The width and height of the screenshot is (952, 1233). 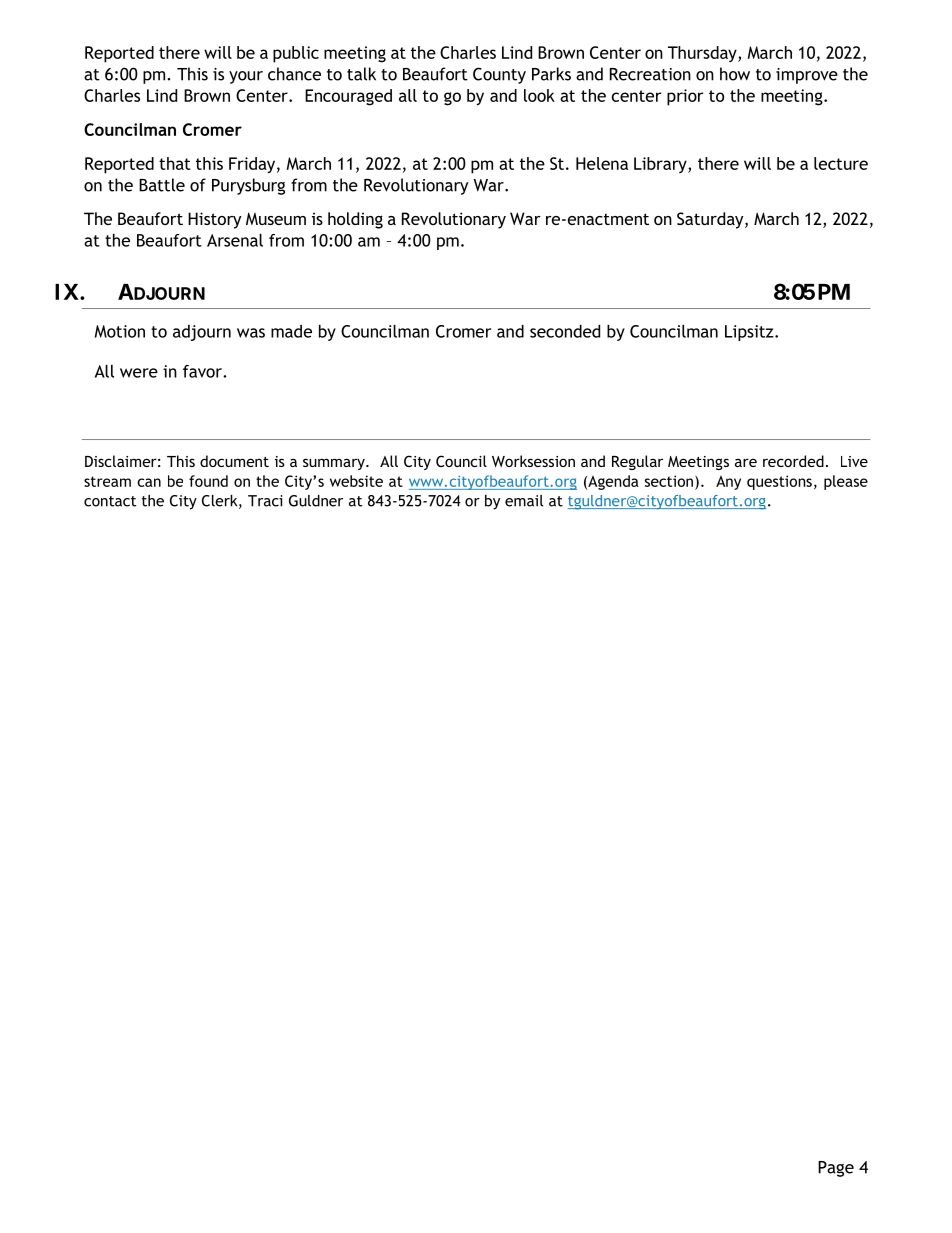 I want to click on County, so click(x=499, y=75).
